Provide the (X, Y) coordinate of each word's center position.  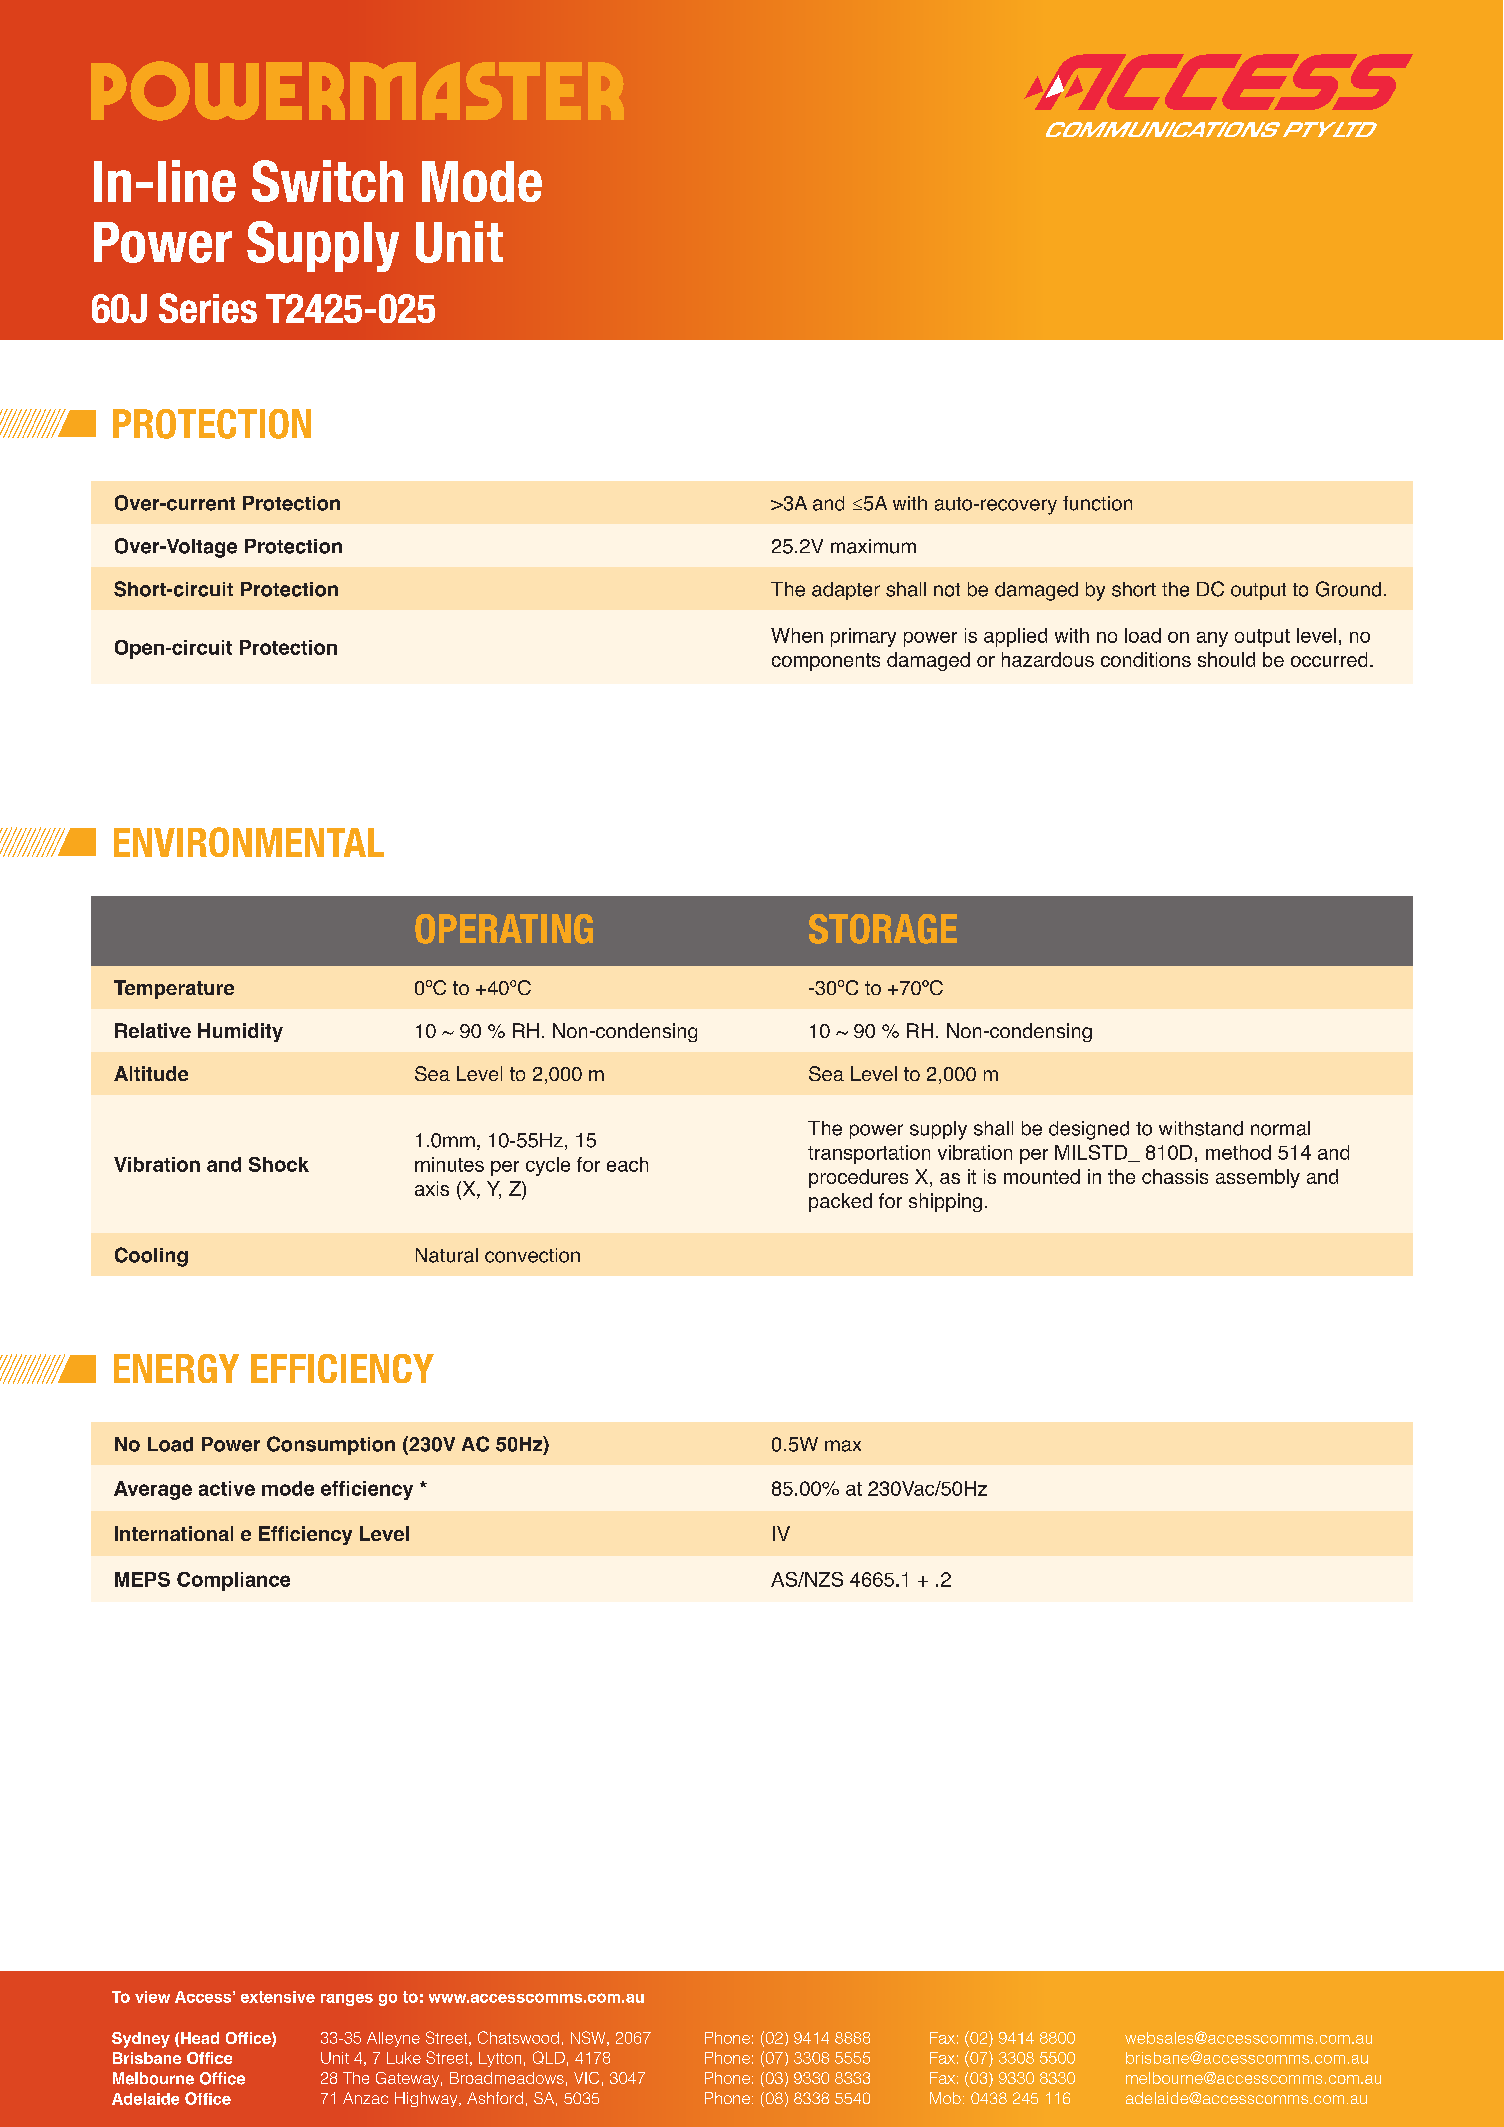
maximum (873, 546)
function (1097, 503)
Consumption (331, 1445)
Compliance (233, 1581)
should (1226, 659)
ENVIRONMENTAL (249, 842)
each (627, 1164)
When (797, 635)
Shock (279, 1164)
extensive (278, 1997)
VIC (586, 2078)
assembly (1258, 1178)
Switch (327, 181)
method (1238, 1152)
